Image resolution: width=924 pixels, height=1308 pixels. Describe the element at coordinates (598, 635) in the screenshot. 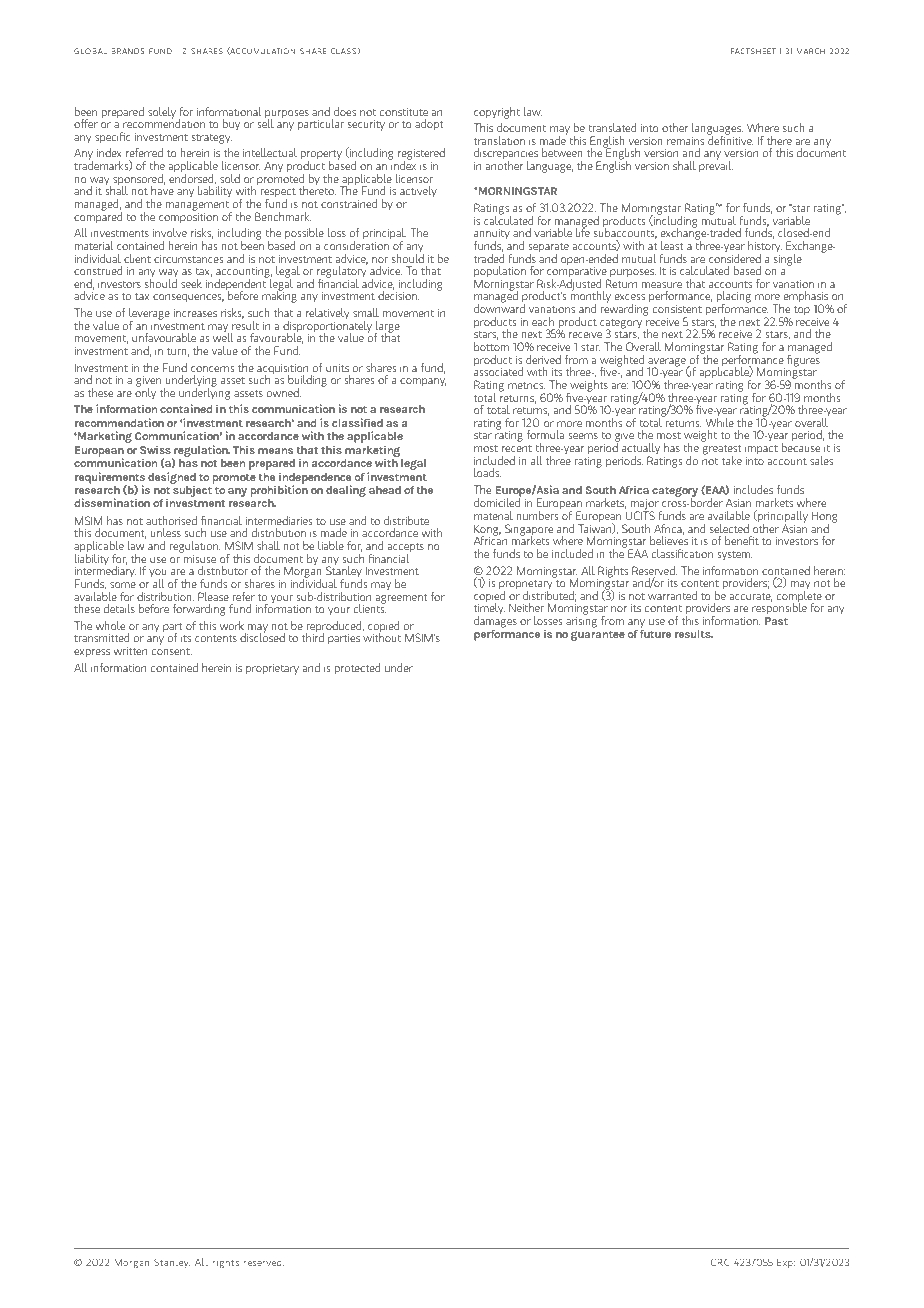

I see `guarantee` at that location.
